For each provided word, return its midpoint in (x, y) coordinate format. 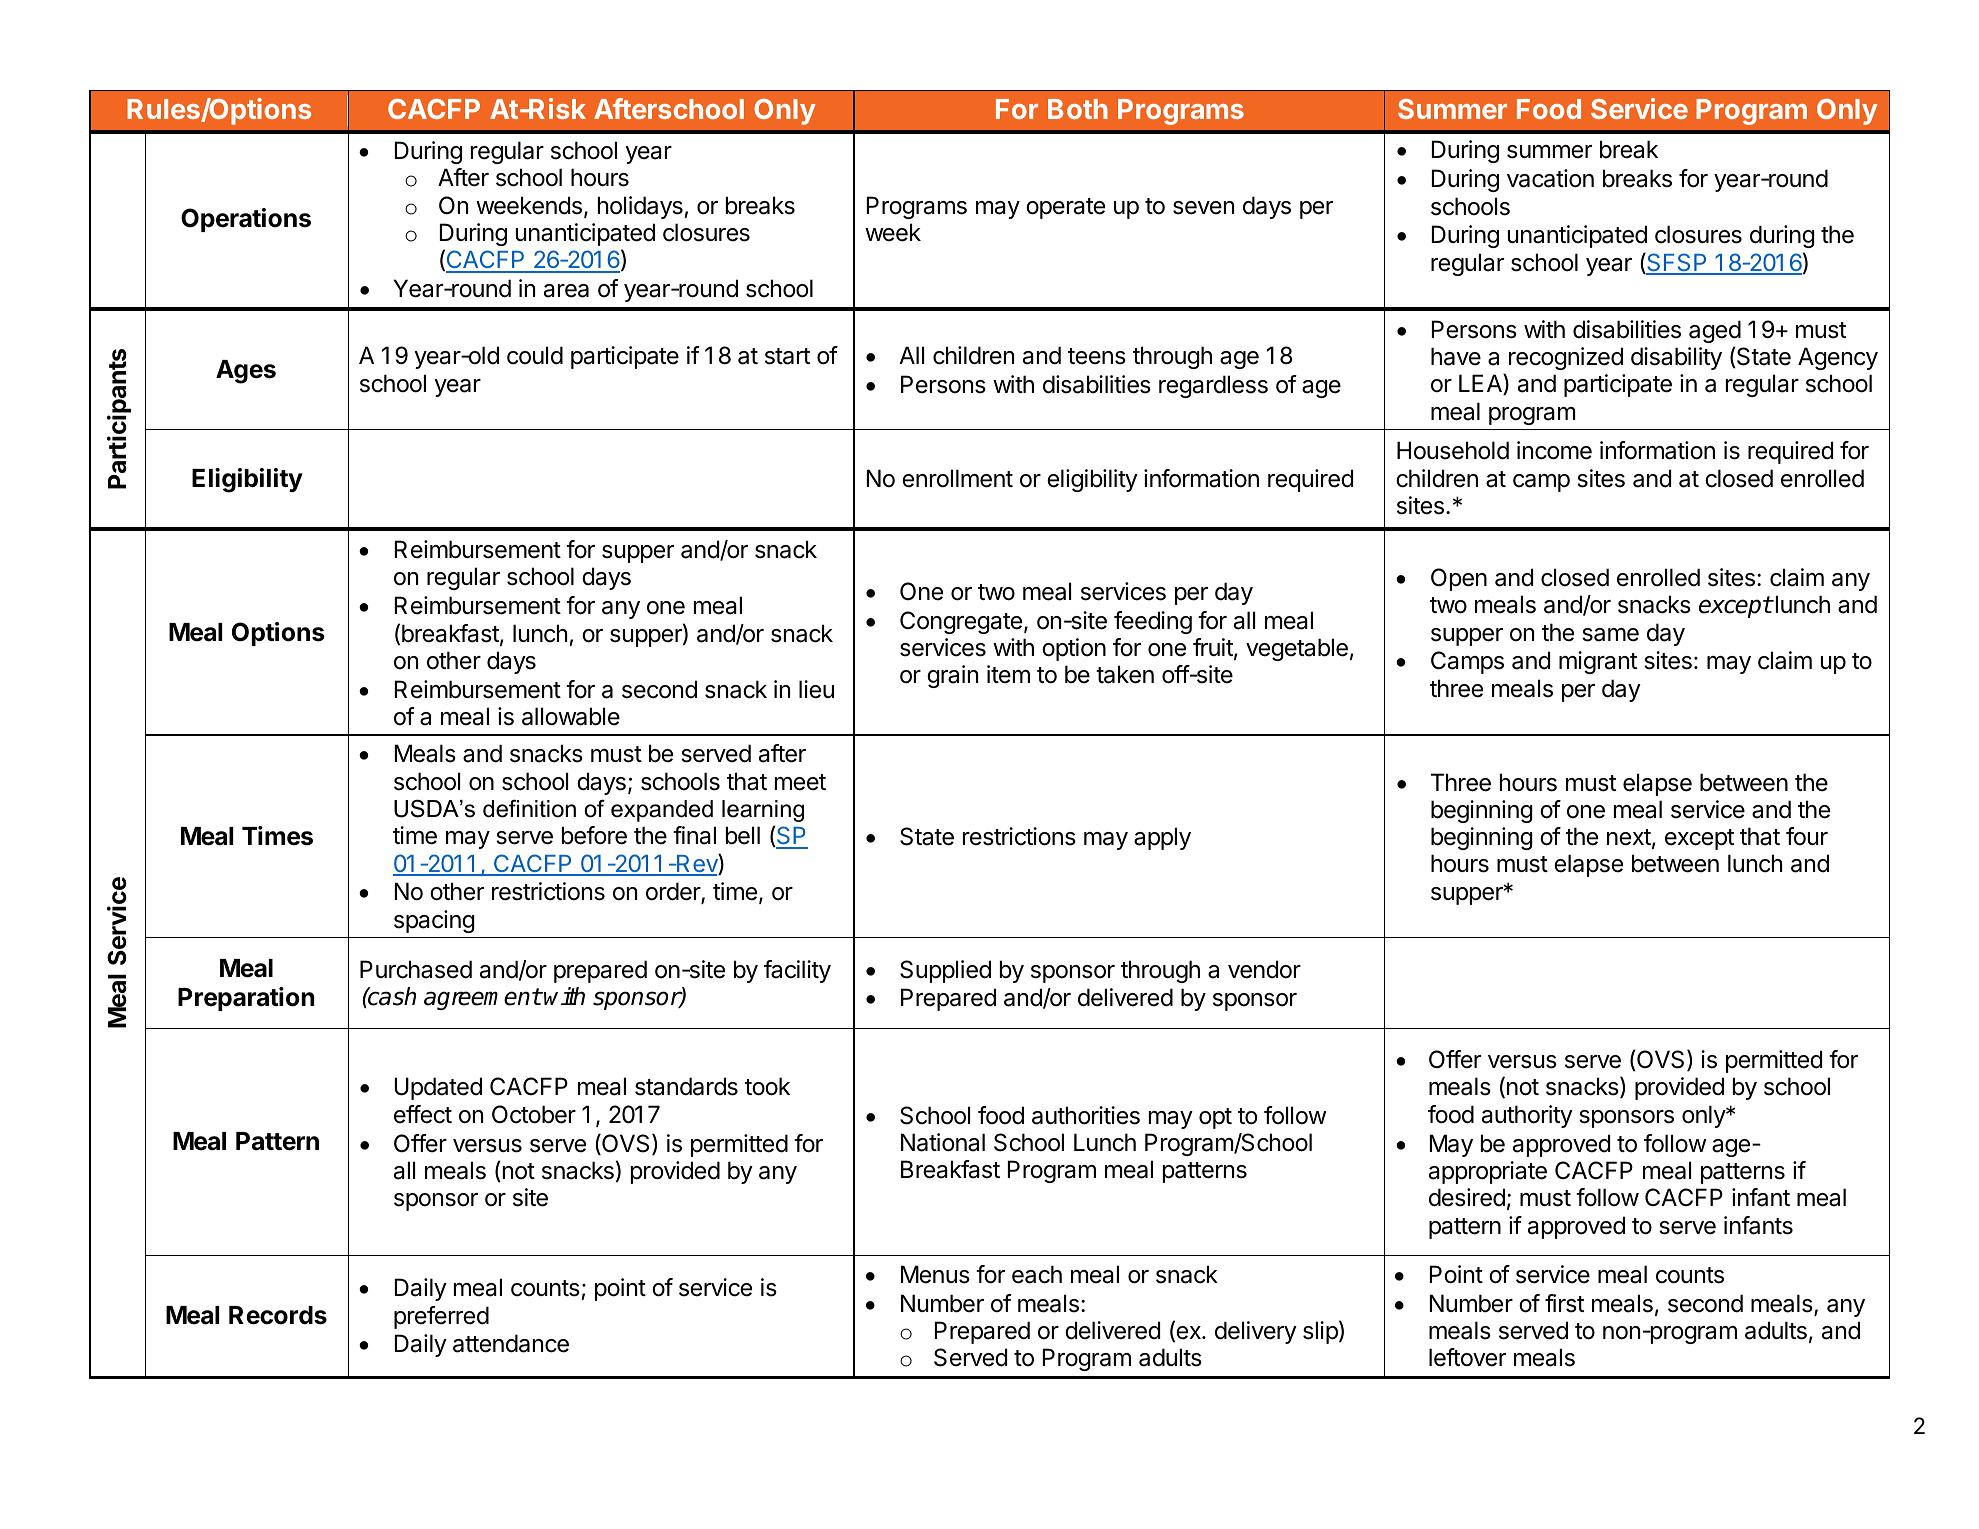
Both (1078, 109)
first (1564, 1303)
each (1037, 1274)
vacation (1550, 178)
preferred (441, 1317)
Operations (246, 220)
